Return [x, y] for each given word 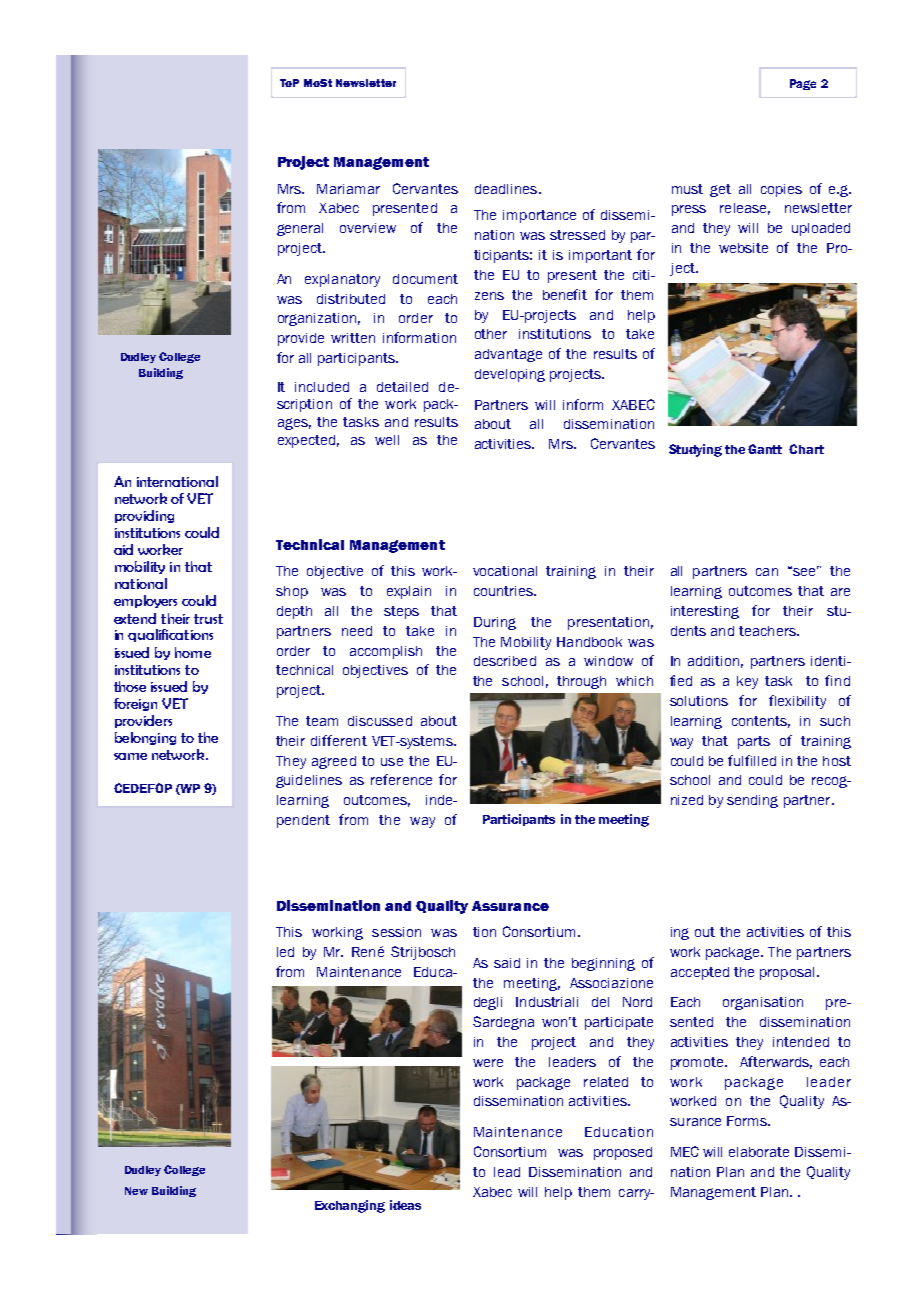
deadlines [507, 189]
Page [803, 84]
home [193, 652]
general [300, 229]
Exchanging [350, 1206]
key [747, 682]
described [505, 661]
